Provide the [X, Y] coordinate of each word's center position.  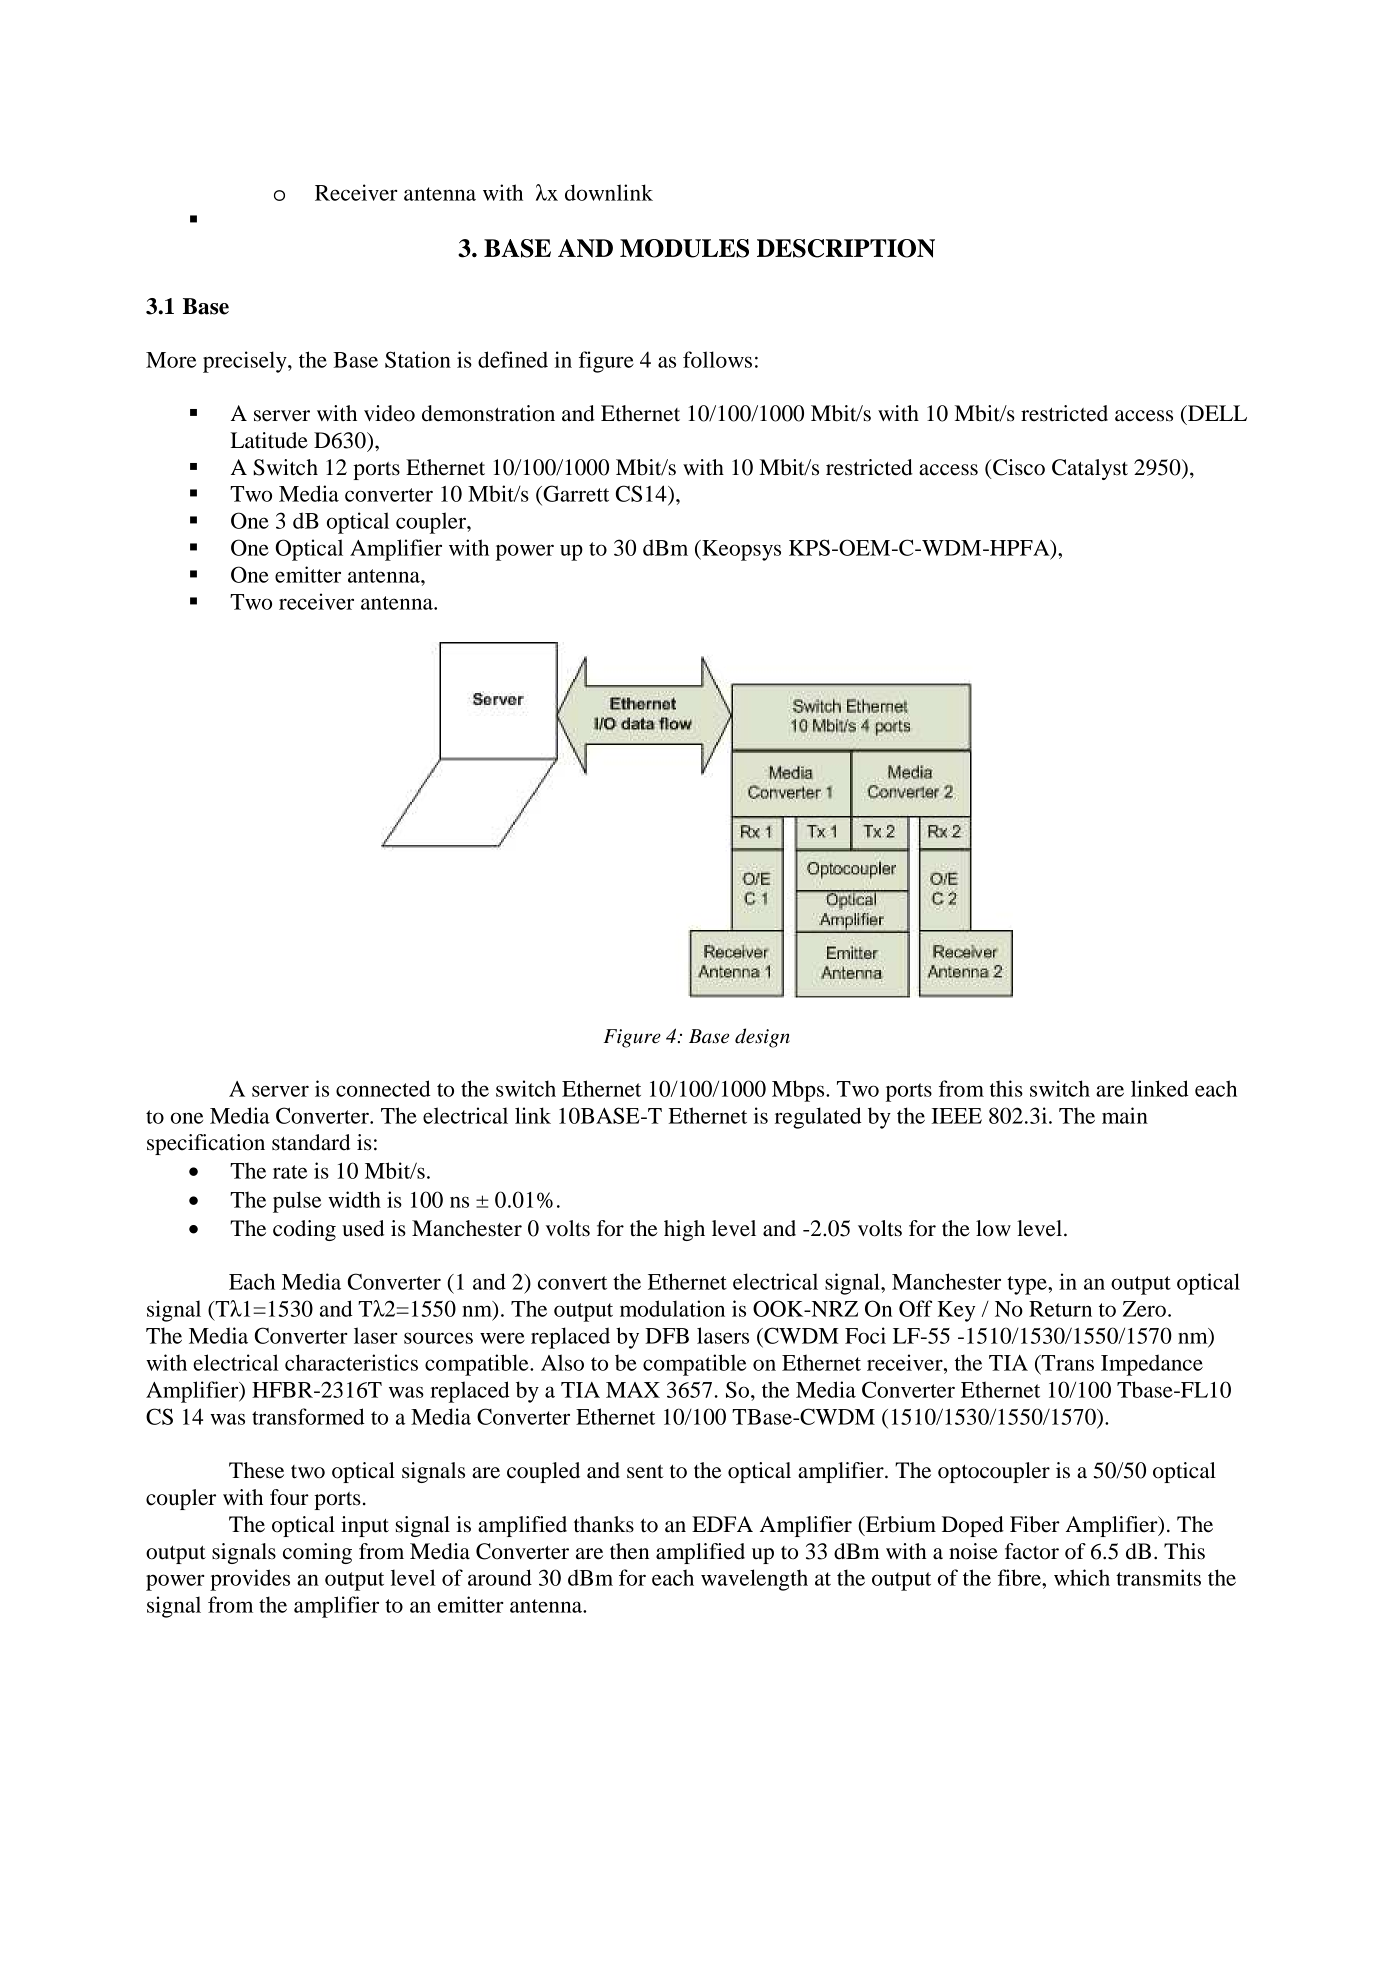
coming [317, 1553]
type [1028, 1285]
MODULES [684, 248]
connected [383, 1088]
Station [418, 359]
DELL [1216, 413]
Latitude [269, 440]
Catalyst [1090, 469]
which [1082, 1577]
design [762, 1038]
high [684, 1230]
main [1125, 1115]
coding [304, 1230]
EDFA [722, 1524]
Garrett [575, 493]
